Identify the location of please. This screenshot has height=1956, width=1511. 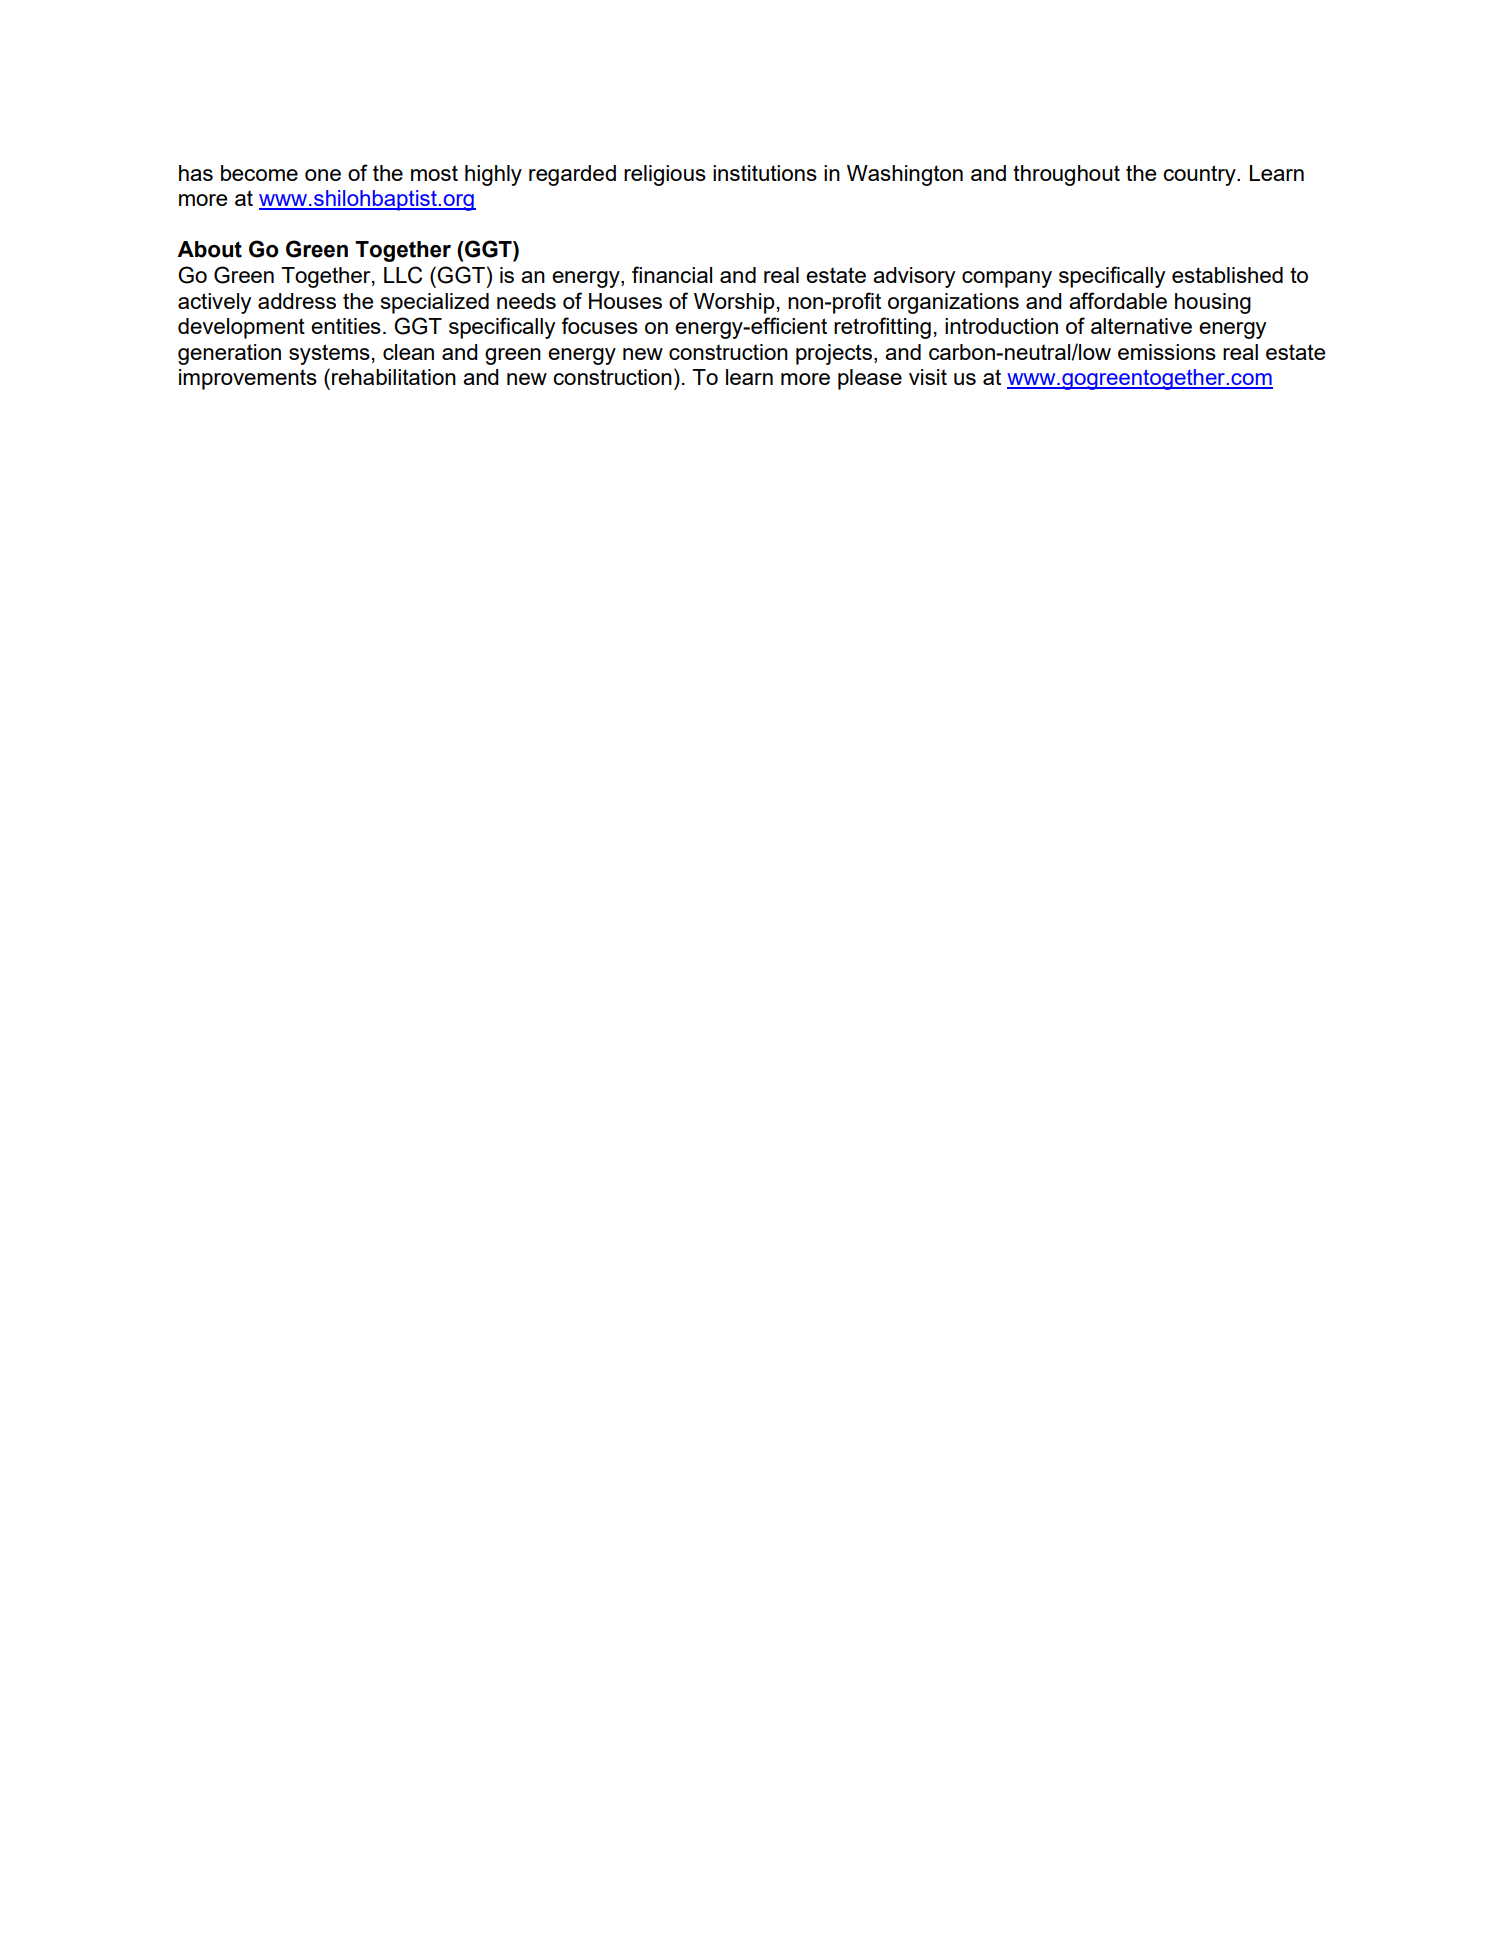
(870, 379).
